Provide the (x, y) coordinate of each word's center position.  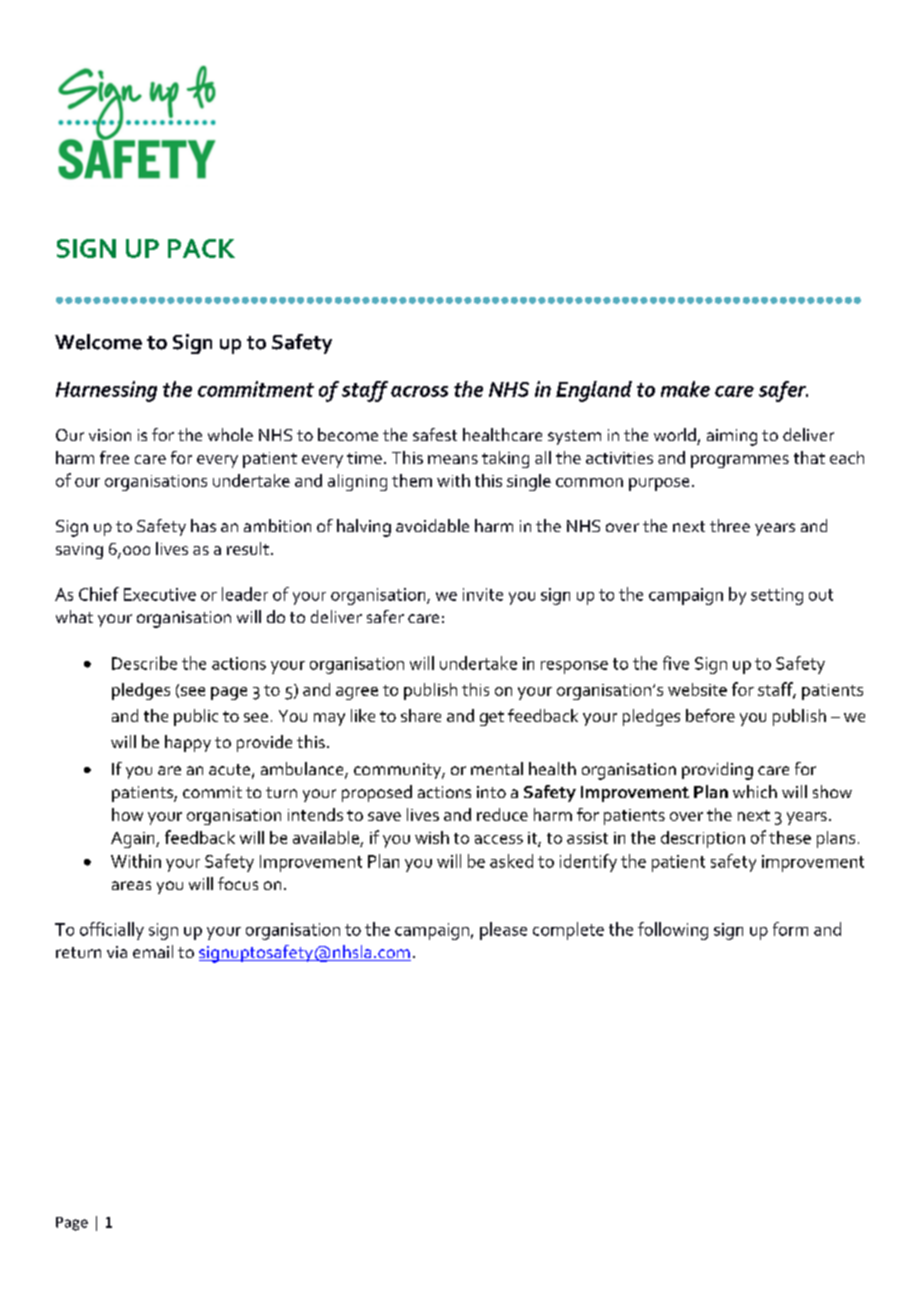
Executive (160, 594)
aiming (732, 437)
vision (110, 435)
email (153, 951)
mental (497, 768)
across (419, 391)
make (685, 389)
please (503, 931)
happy (188, 743)
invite (483, 594)
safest (435, 434)
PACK (201, 248)
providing (717, 771)
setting (777, 596)
